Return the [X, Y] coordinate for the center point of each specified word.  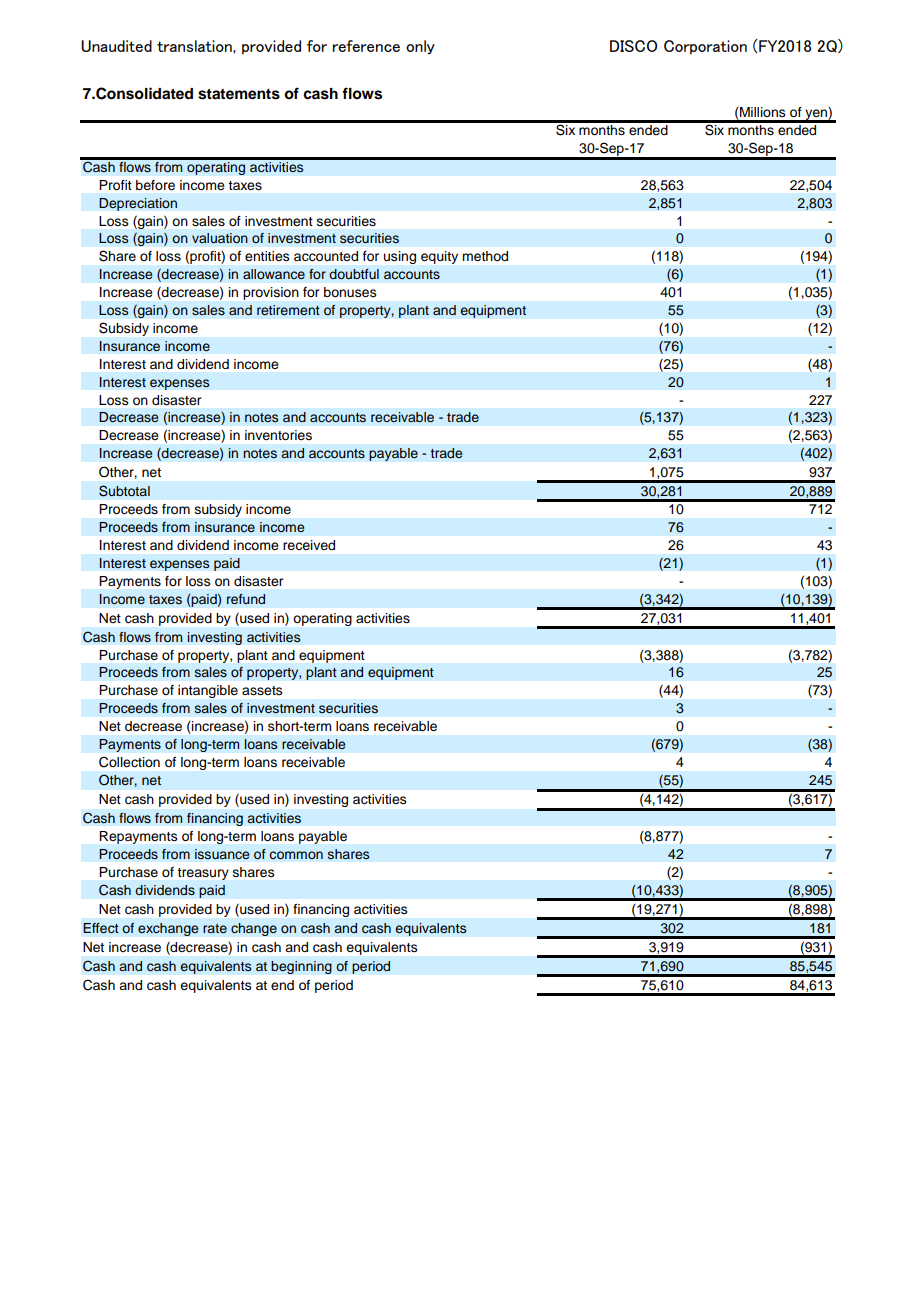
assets [262, 691]
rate [215, 928]
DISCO [633, 46]
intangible [208, 691]
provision [271, 293]
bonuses [350, 292]
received [309, 545]
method [485, 256]
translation [195, 46]
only [420, 47]
